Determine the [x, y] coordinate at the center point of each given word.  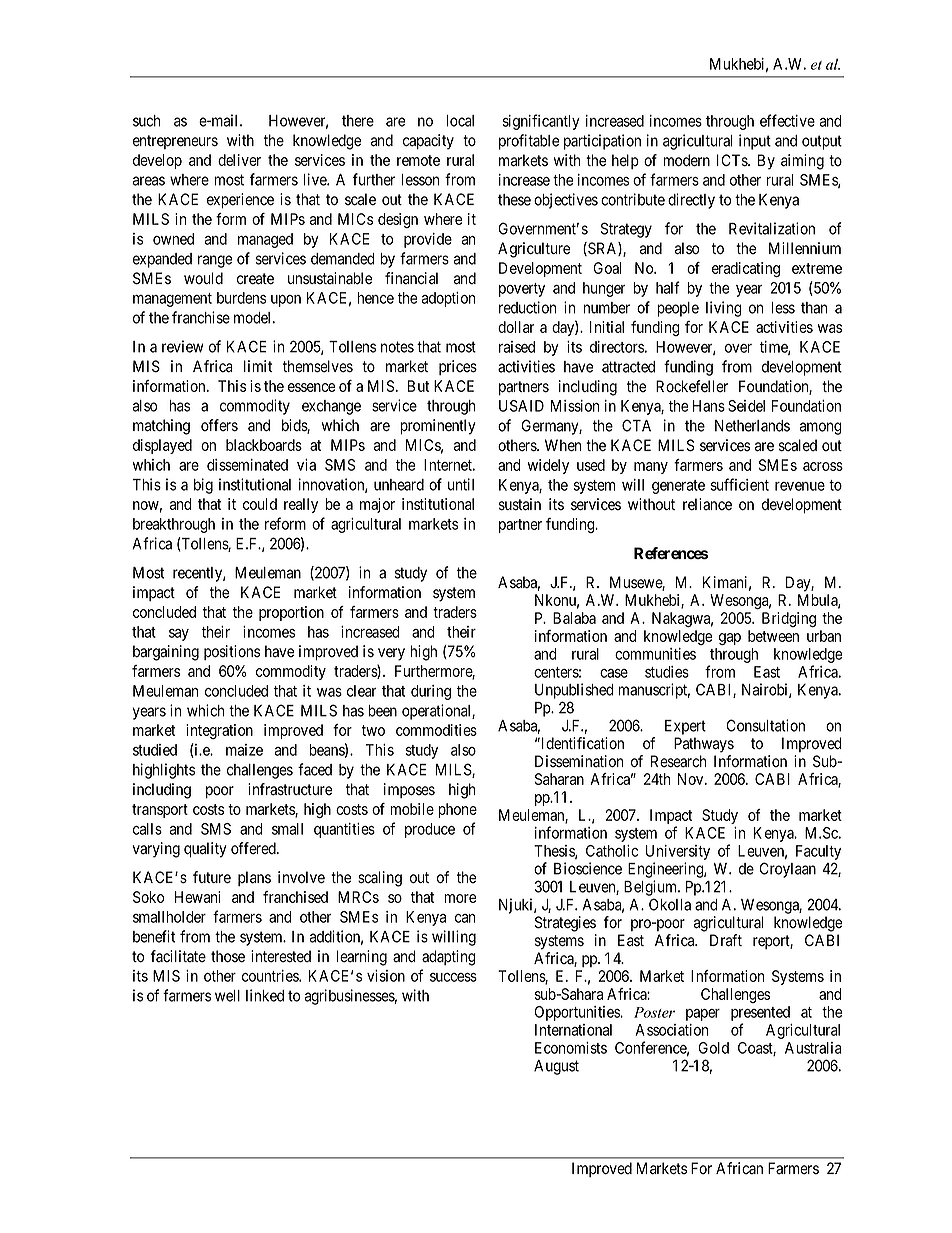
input [755, 142]
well [227, 996]
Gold [713, 1048]
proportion [291, 613]
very [391, 654]
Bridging [789, 619]
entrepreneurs [175, 142]
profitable [529, 142]
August [556, 1067]
